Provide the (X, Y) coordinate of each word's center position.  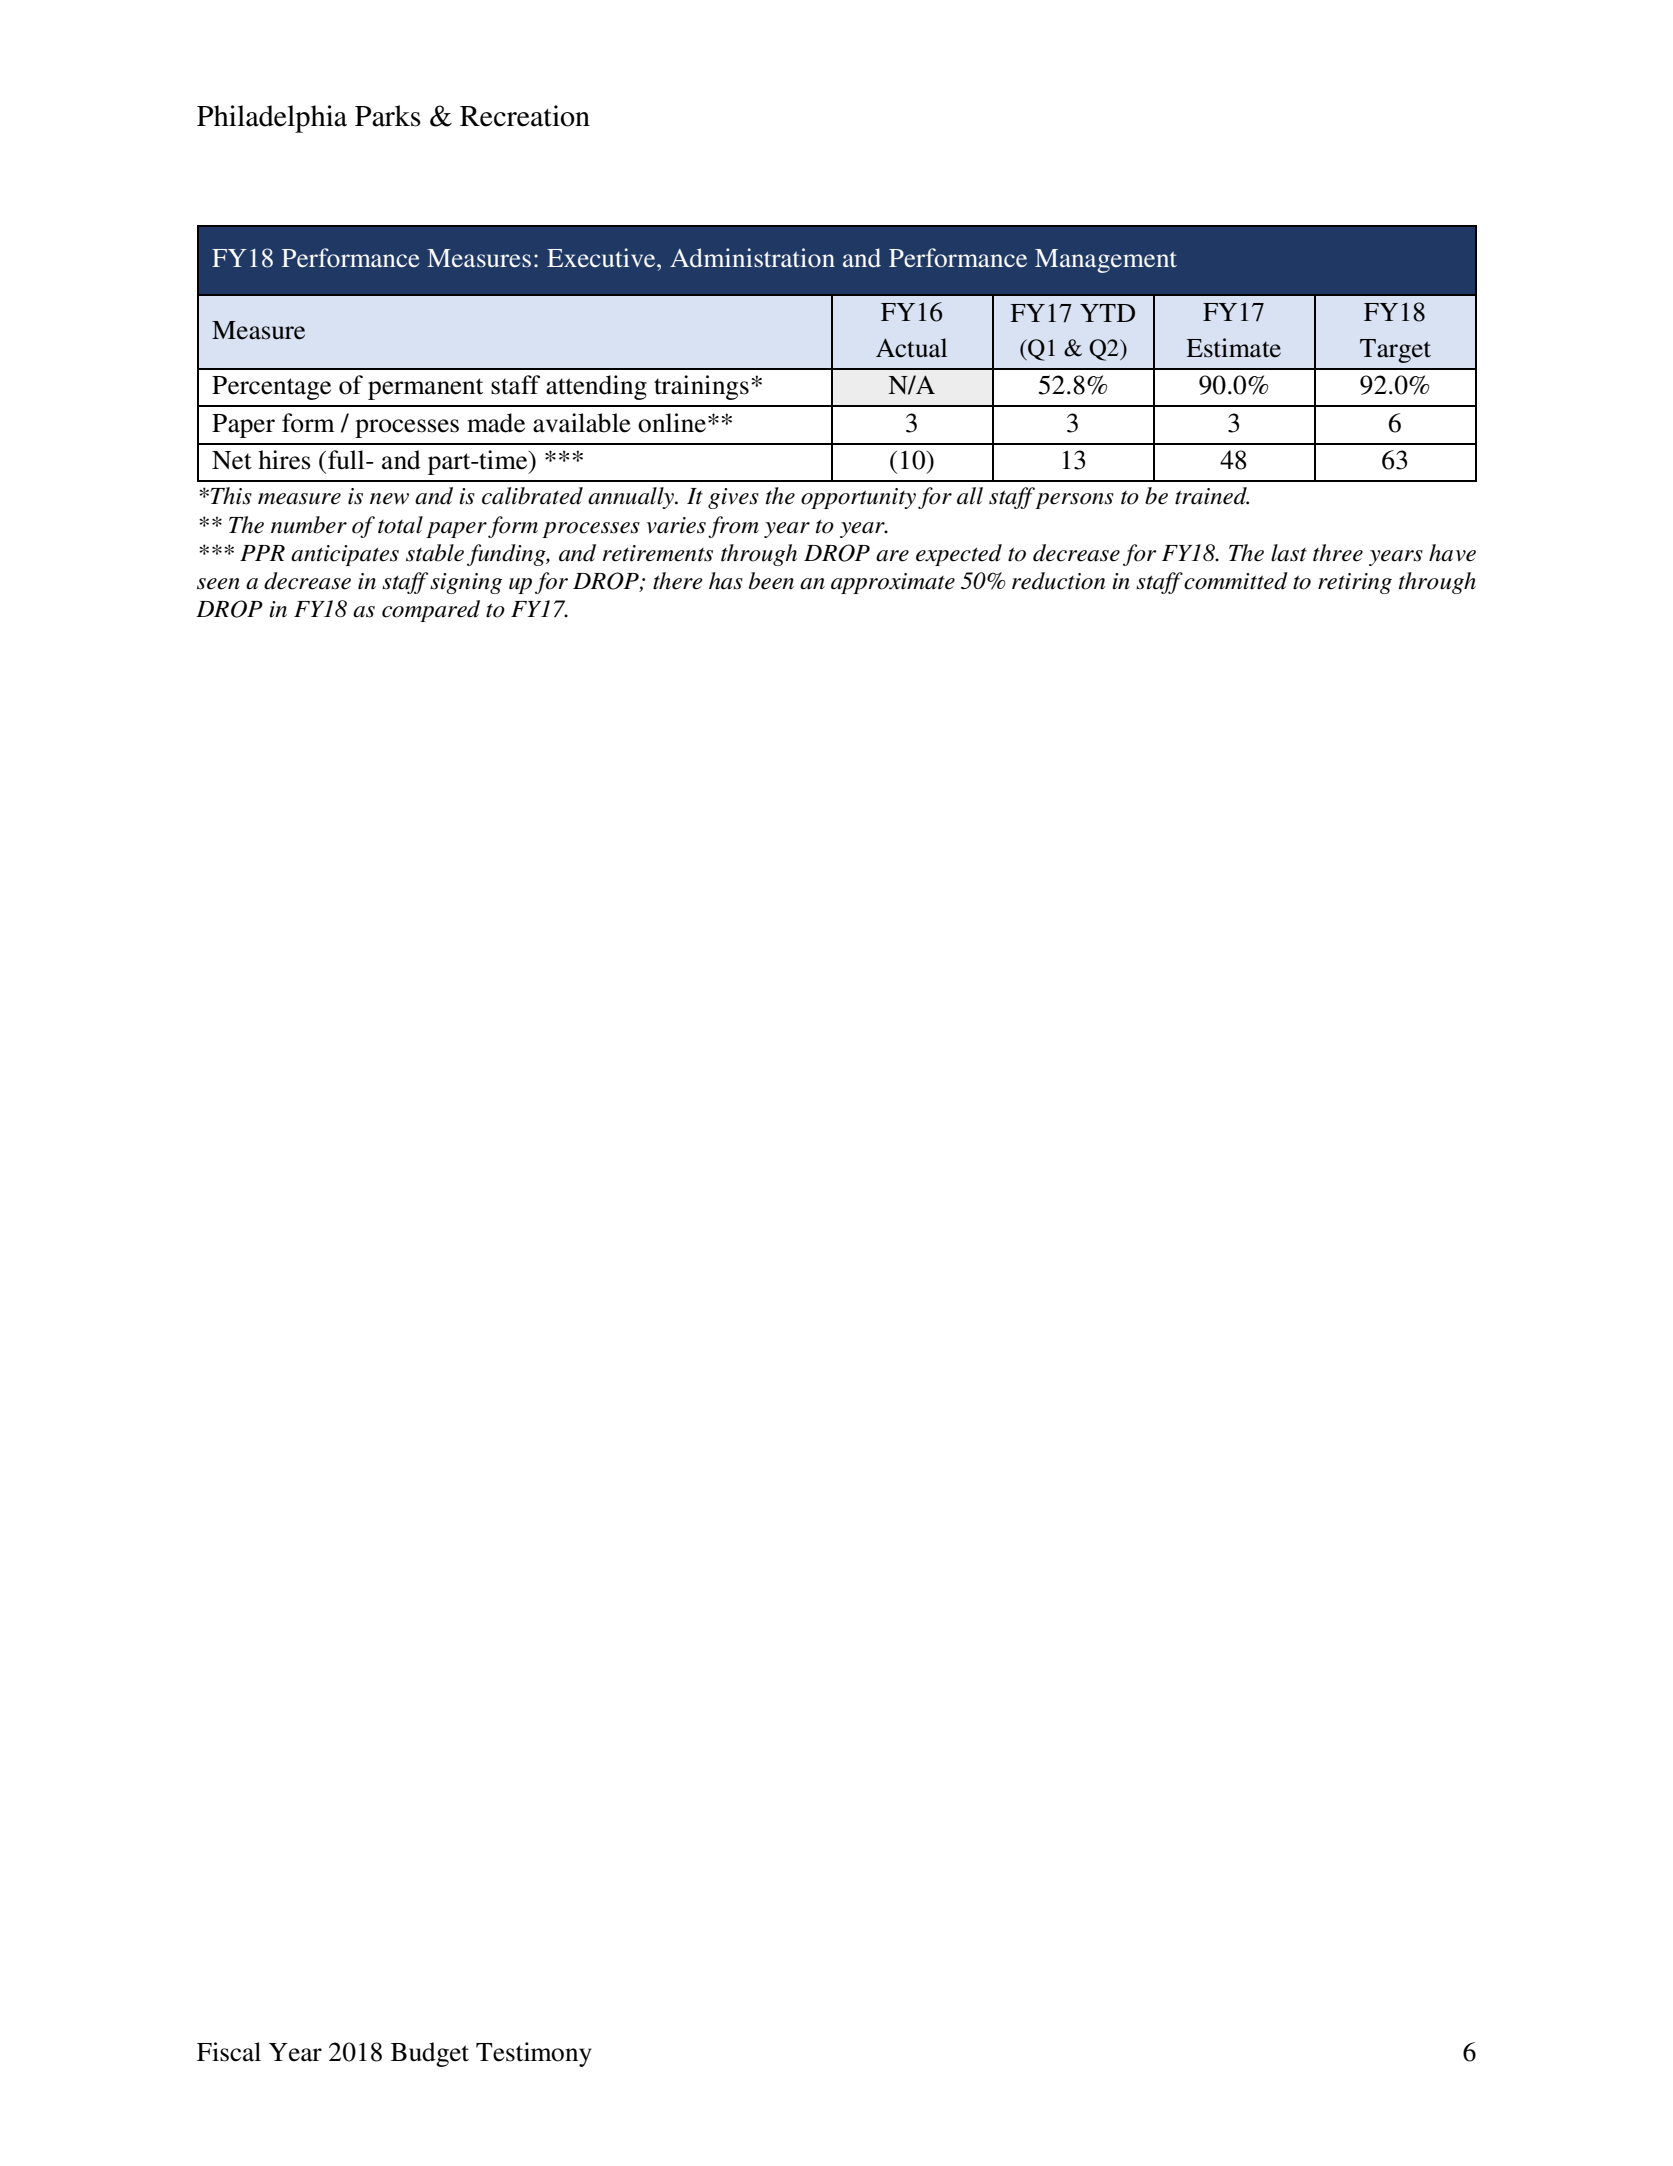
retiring (1355, 583)
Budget (430, 2054)
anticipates (345, 555)
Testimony (534, 2054)
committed (1236, 581)
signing (466, 583)
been (771, 581)
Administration (752, 258)
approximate (893, 583)
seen (218, 584)
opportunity (858, 498)
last (1289, 553)
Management (1106, 261)
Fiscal (229, 2052)
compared (431, 611)
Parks (388, 116)
